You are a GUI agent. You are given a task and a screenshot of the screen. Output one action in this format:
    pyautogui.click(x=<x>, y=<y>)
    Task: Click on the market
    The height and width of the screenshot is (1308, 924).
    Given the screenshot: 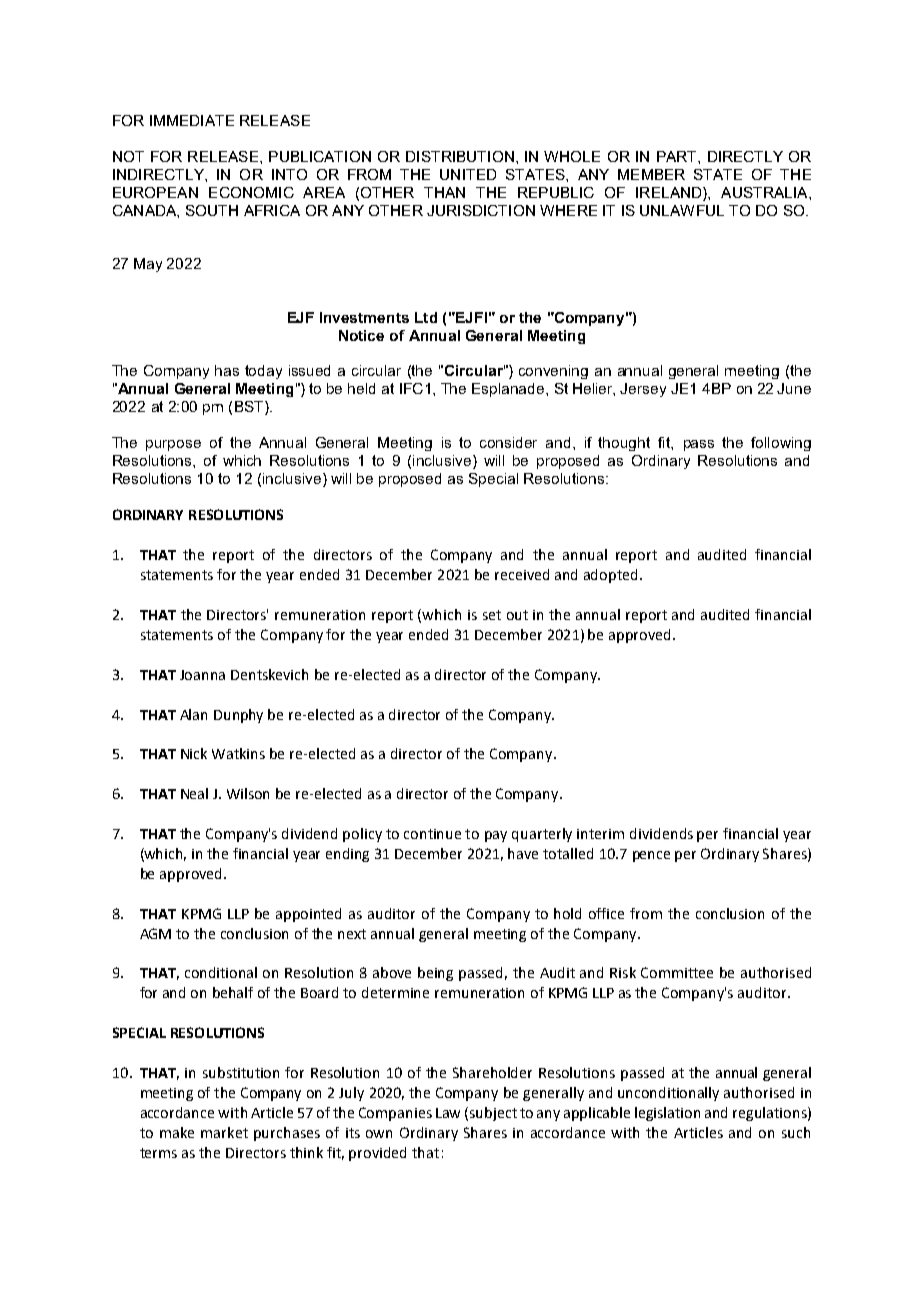 What is the action you would take?
    pyautogui.click(x=224, y=1132)
